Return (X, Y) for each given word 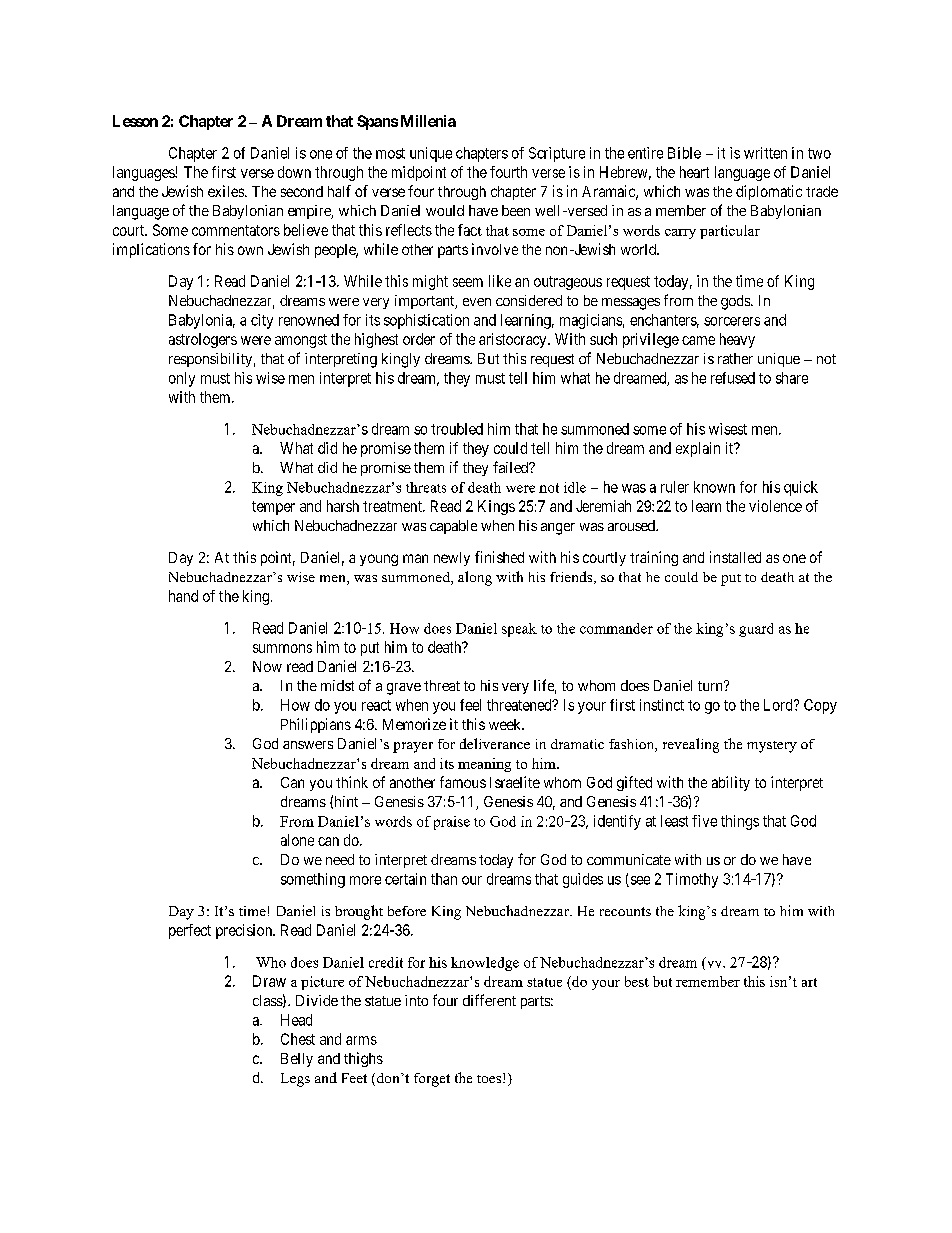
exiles (227, 191)
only (182, 379)
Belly (297, 1060)
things (740, 822)
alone (297, 840)
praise (452, 823)
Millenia (428, 121)
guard (756, 630)
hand (183, 596)
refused (733, 378)
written (765, 153)
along (475, 578)
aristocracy (514, 340)
